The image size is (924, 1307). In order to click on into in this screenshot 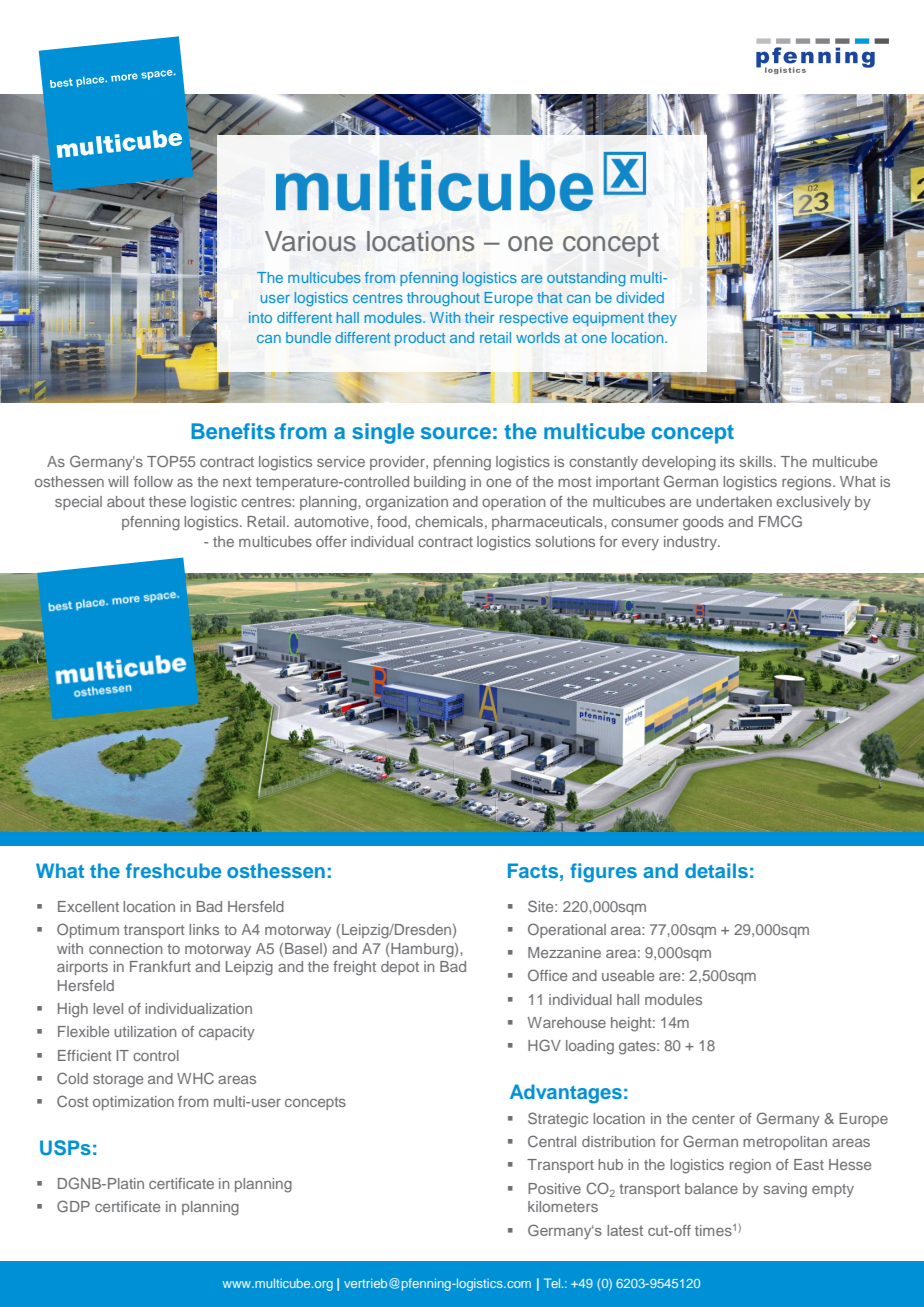, I will do `click(260, 317)`.
